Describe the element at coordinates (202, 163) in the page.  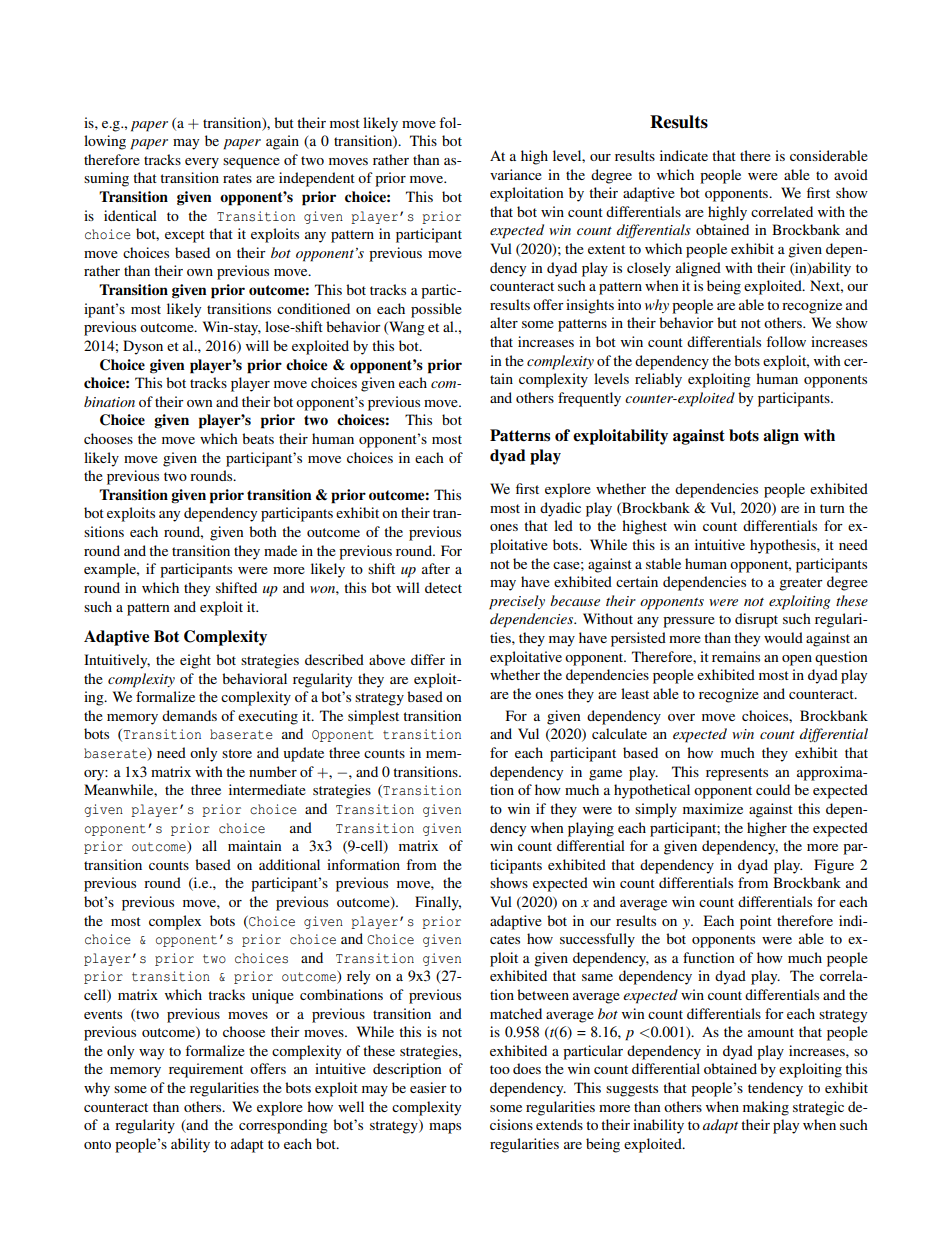
I see `every` at that location.
